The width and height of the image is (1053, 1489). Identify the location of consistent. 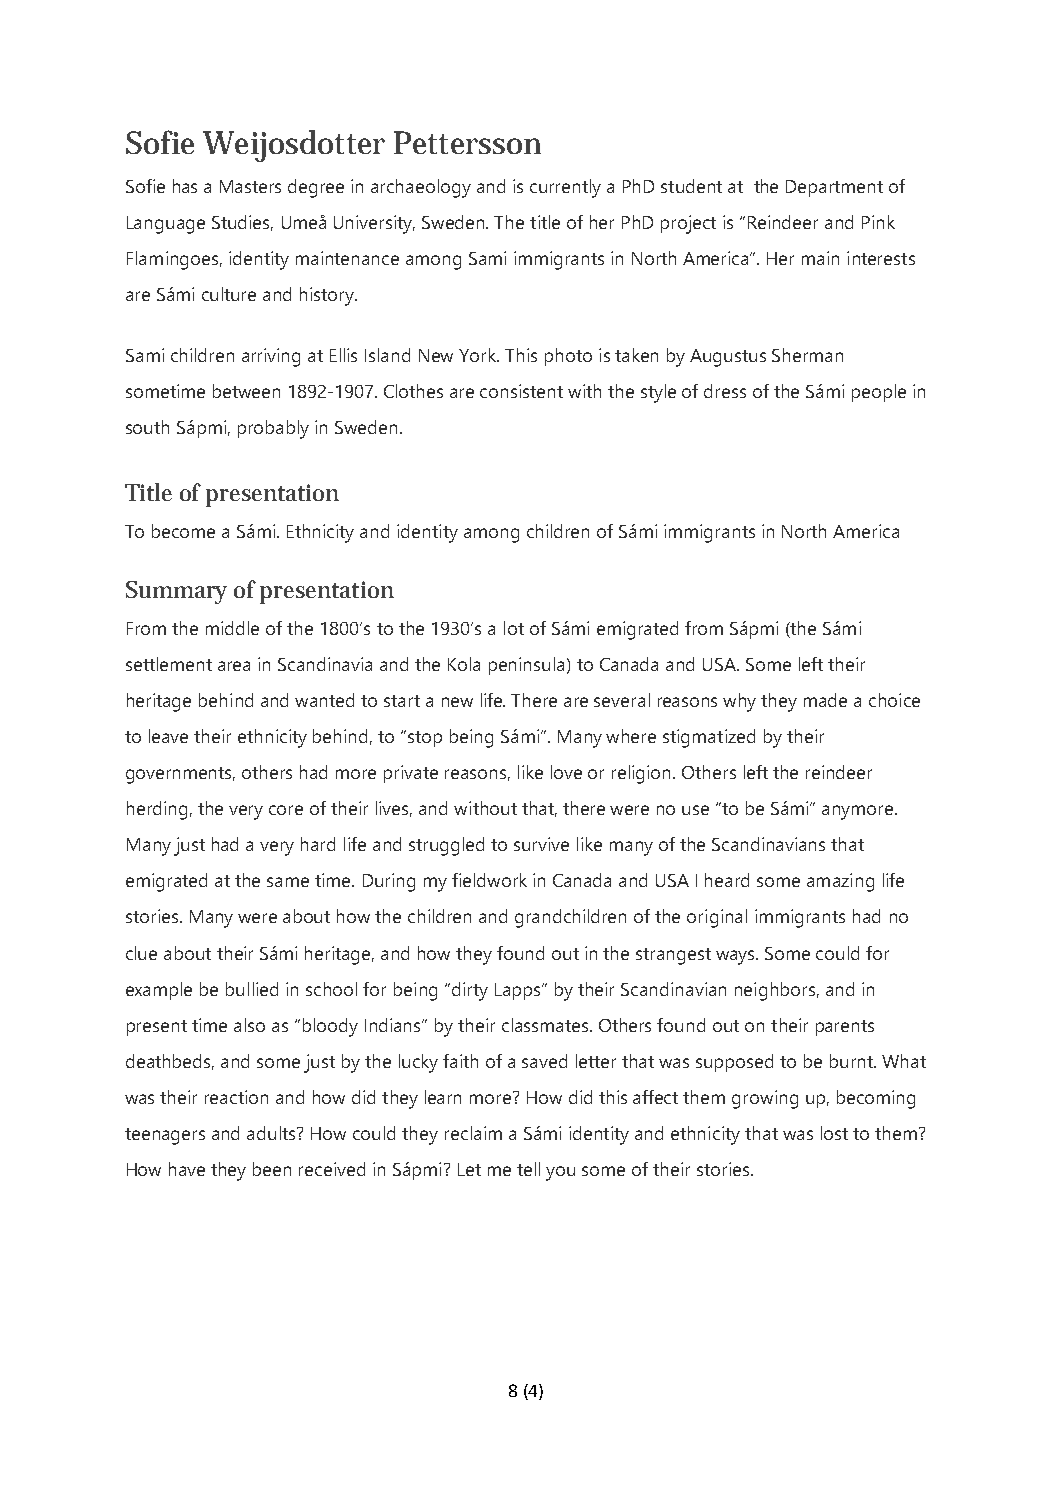
(521, 391).
